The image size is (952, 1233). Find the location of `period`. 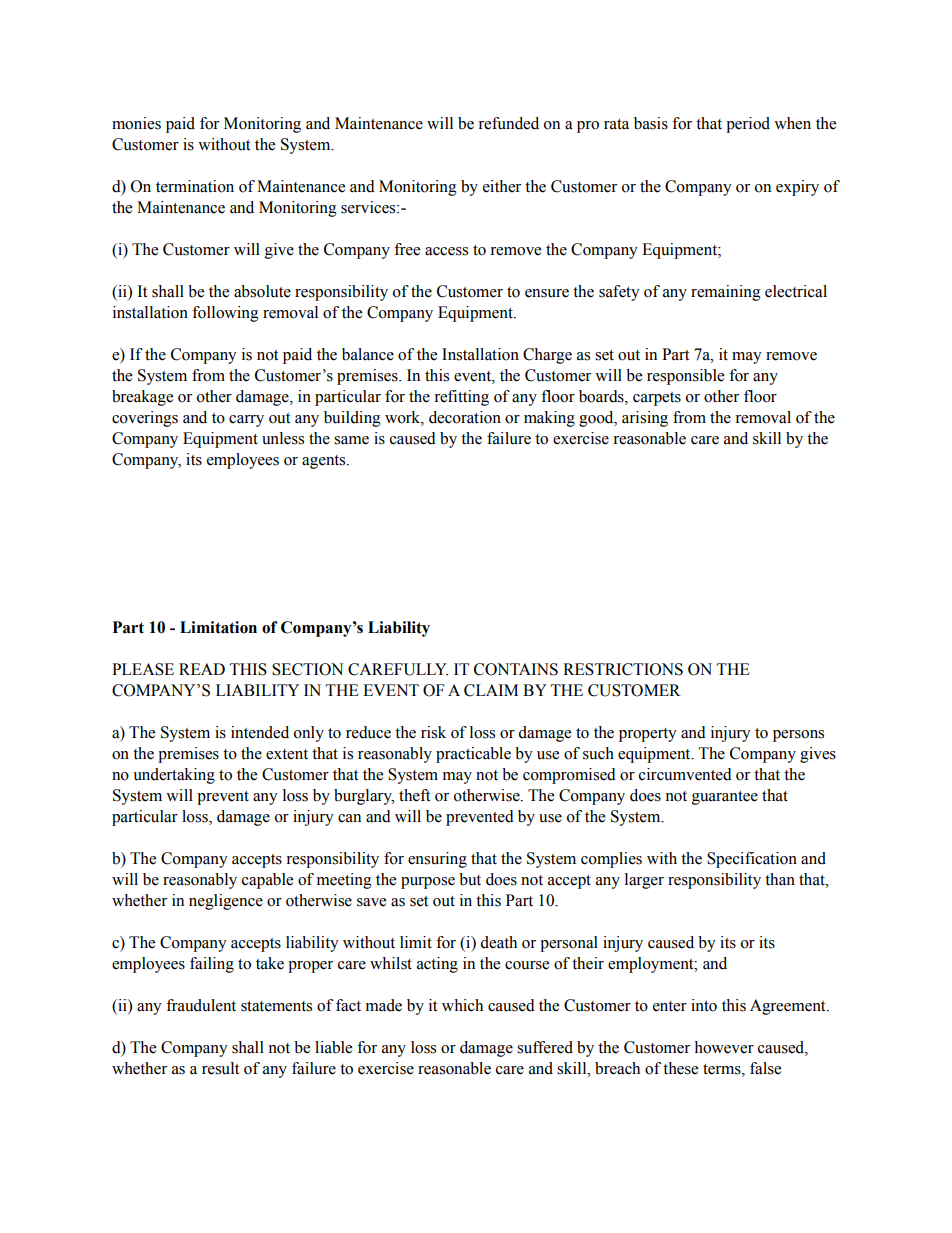

period is located at coordinates (748, 125).
